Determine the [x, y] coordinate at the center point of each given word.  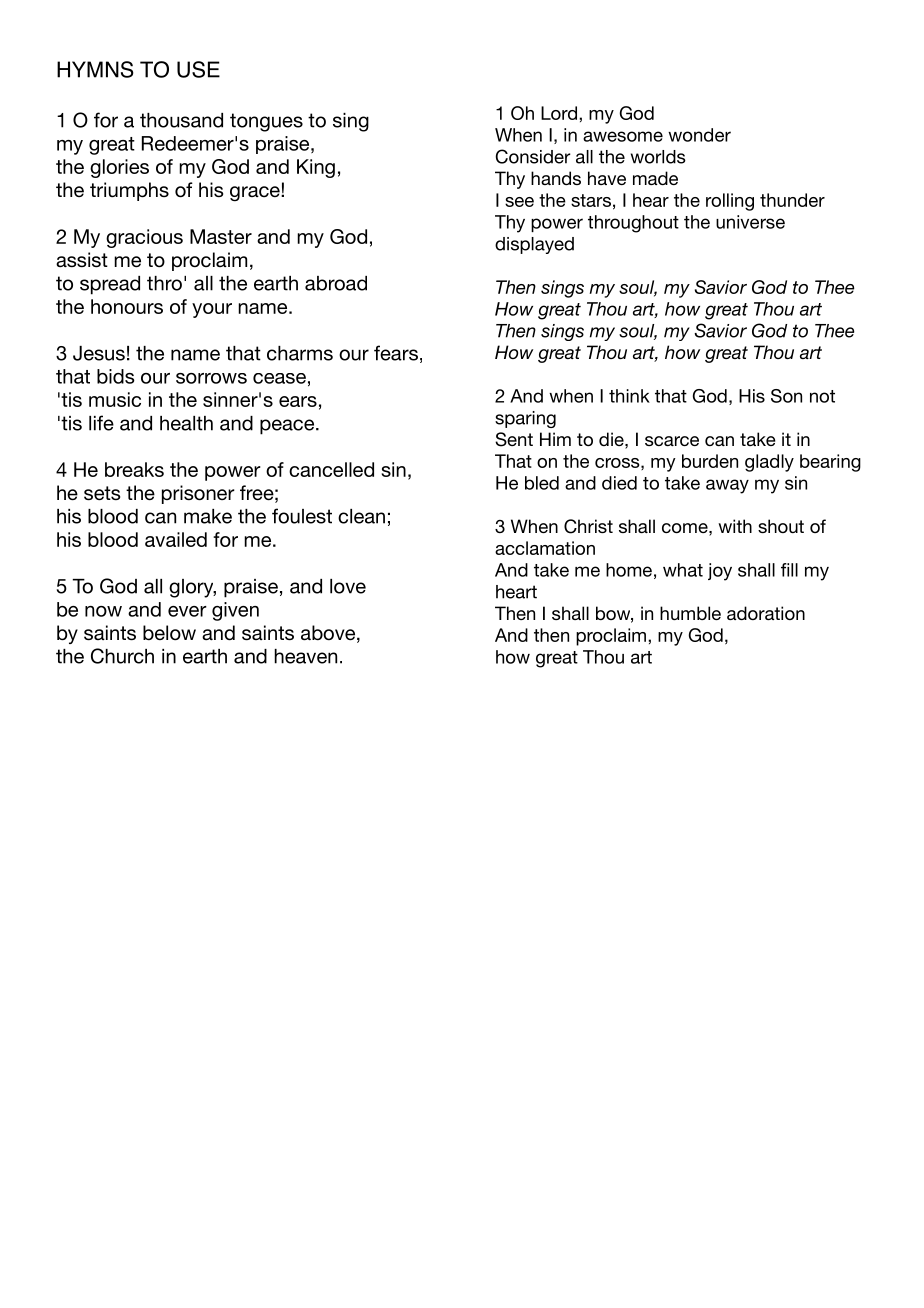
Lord [559, 113]
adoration [766, 613]
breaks [134, 469]
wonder [699, 135]
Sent [514, 439]
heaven [305, 656]
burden [710, 461]
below [169, 633]
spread [110, 285]
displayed [534, 245]
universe [750, 222]
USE [198, 69]
